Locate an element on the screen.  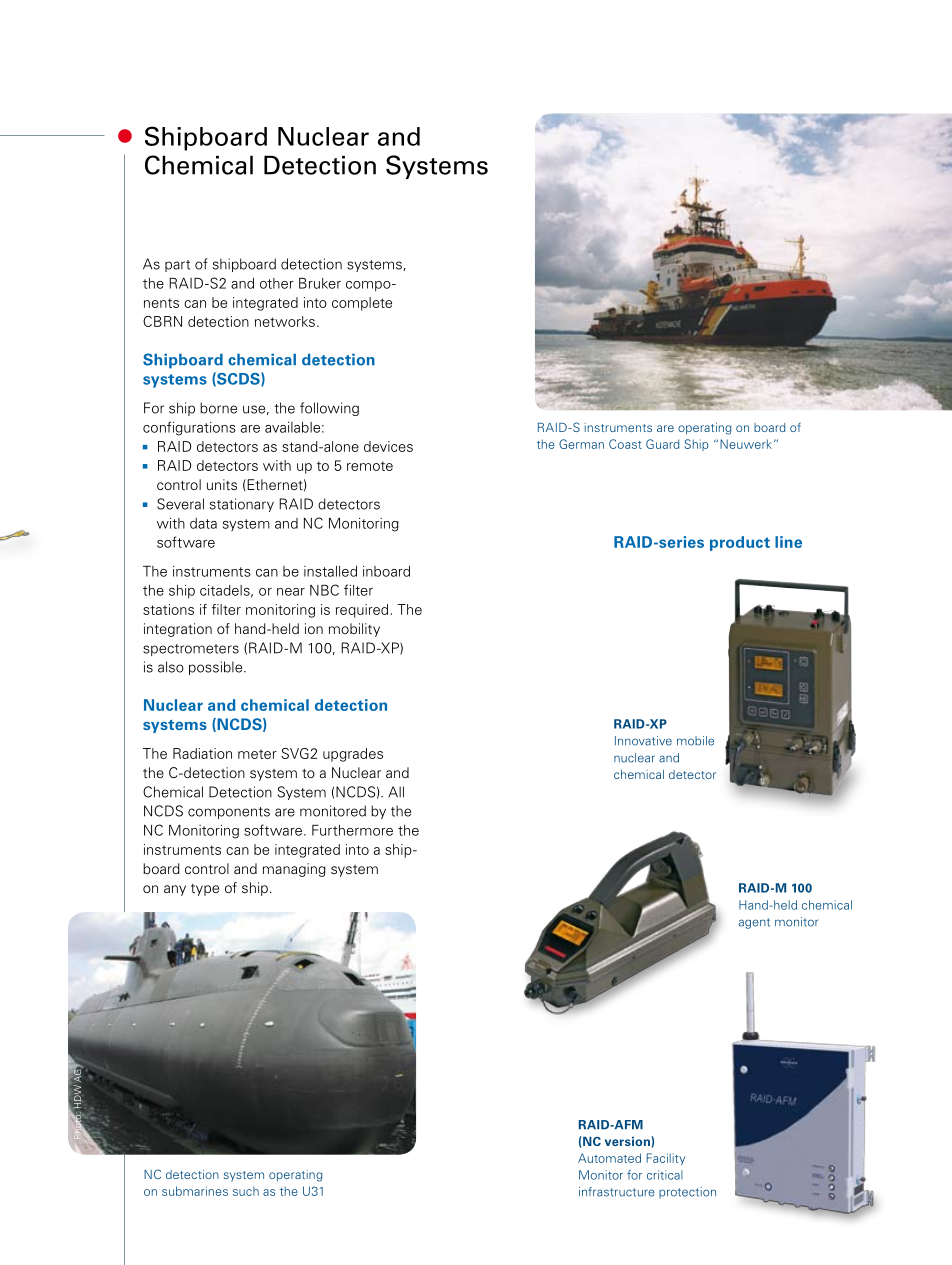
type is located at coordinates (205, 890).
